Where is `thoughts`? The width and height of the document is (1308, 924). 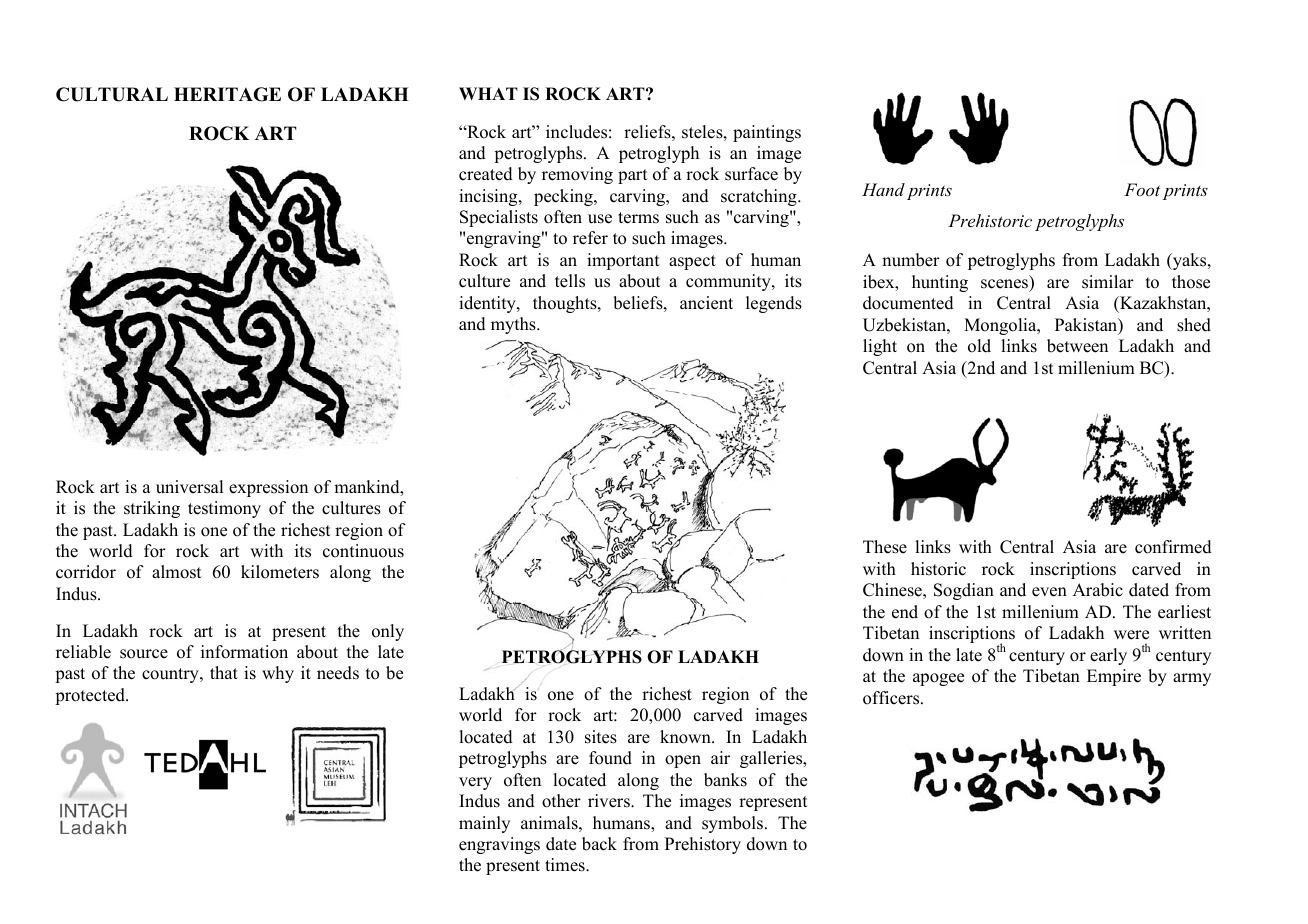
thoughts is located at coordinates (566, 304).
